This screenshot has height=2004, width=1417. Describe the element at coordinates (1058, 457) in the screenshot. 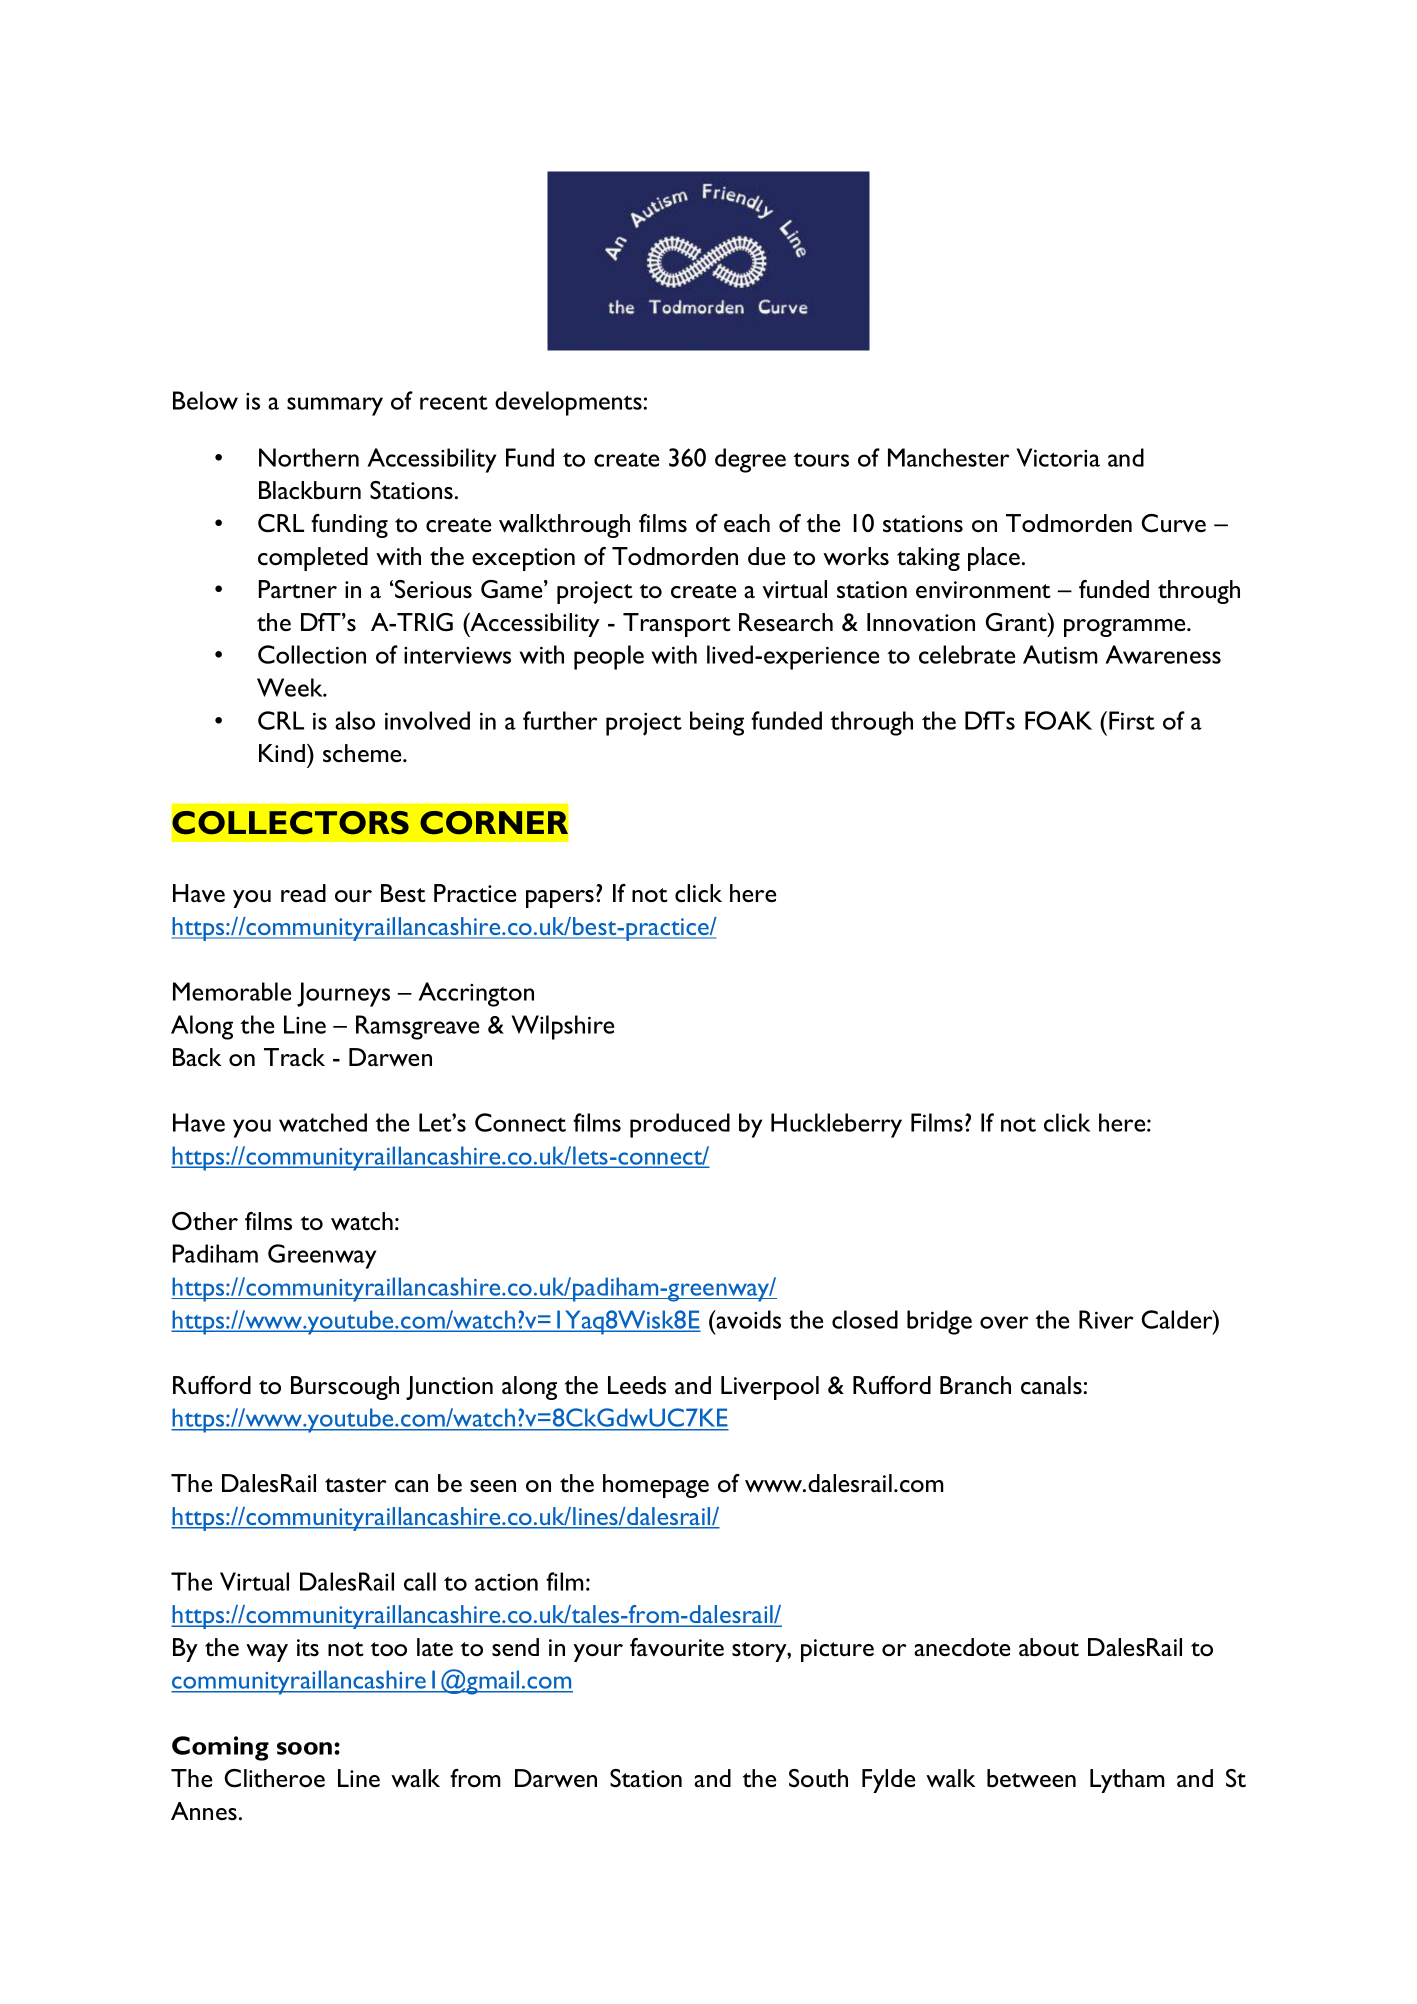

I see `Victoria` at that location.
